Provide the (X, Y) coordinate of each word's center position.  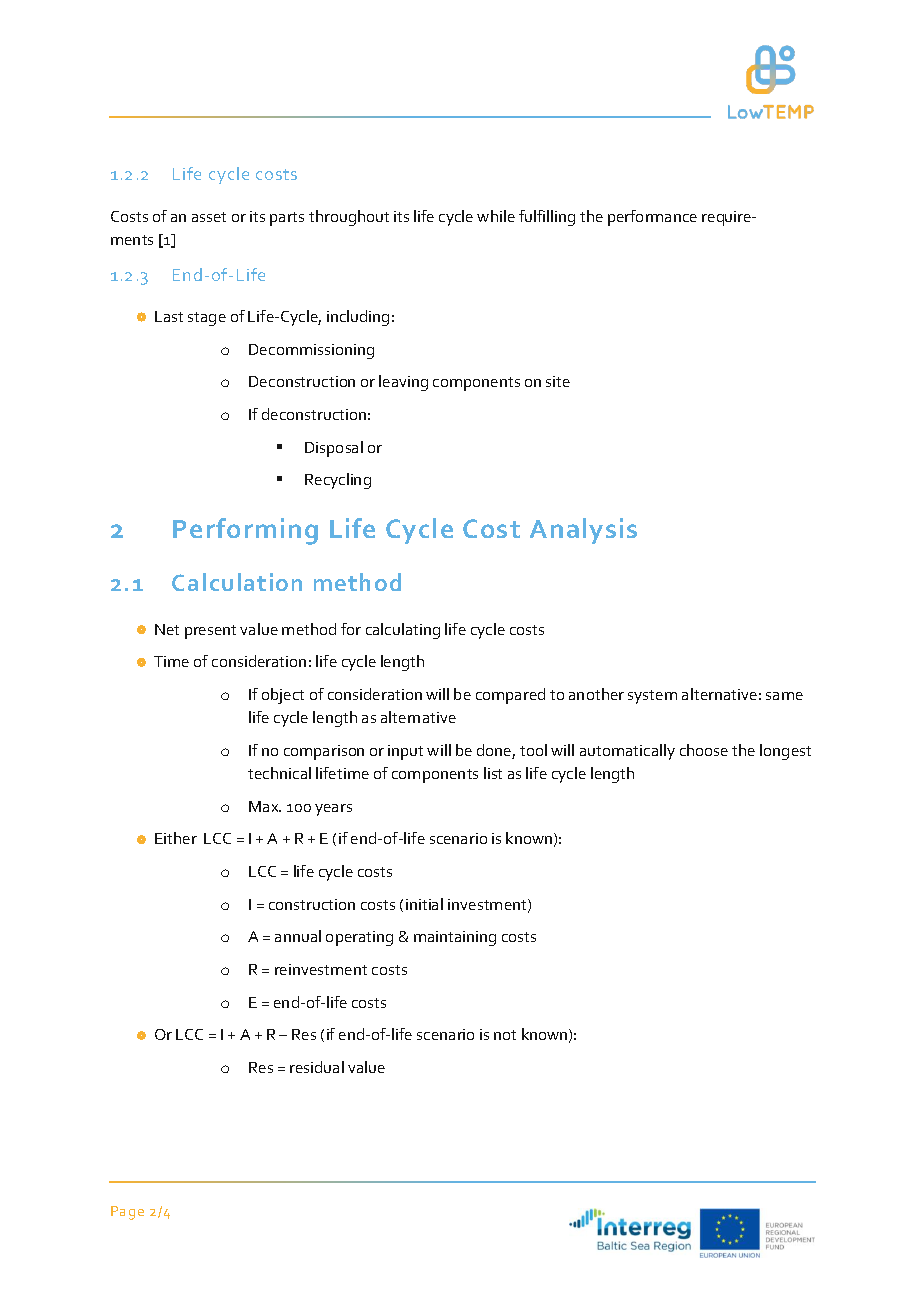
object (283, 696)
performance (652, 218)
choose (704, 750)
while (496, 216)
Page (127, 1213)
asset (209, 217)
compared (510, 696)
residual (317, 1067)
